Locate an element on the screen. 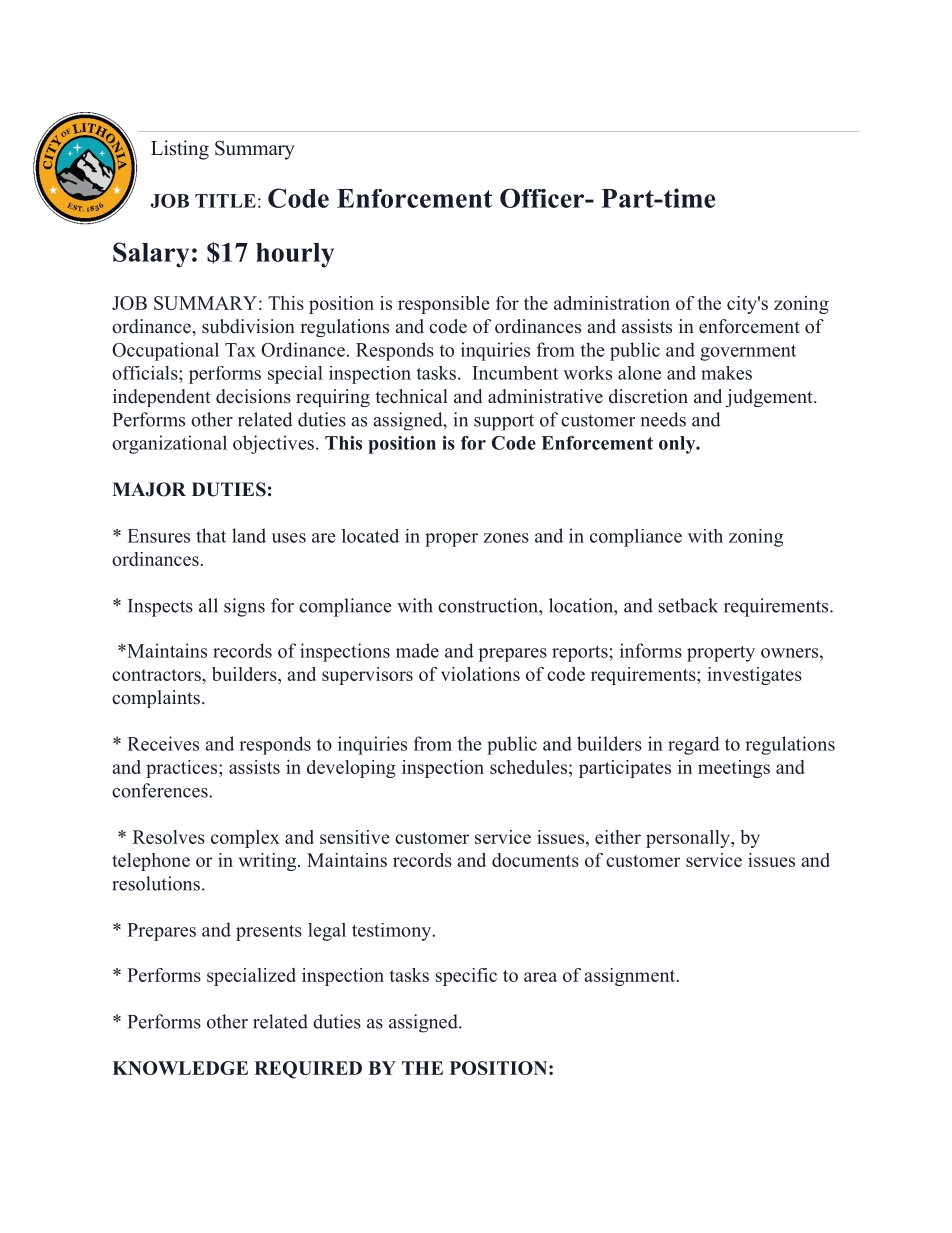 This screenshot has height=1233, width=952. complaints is located at coordinates (156, 699).
